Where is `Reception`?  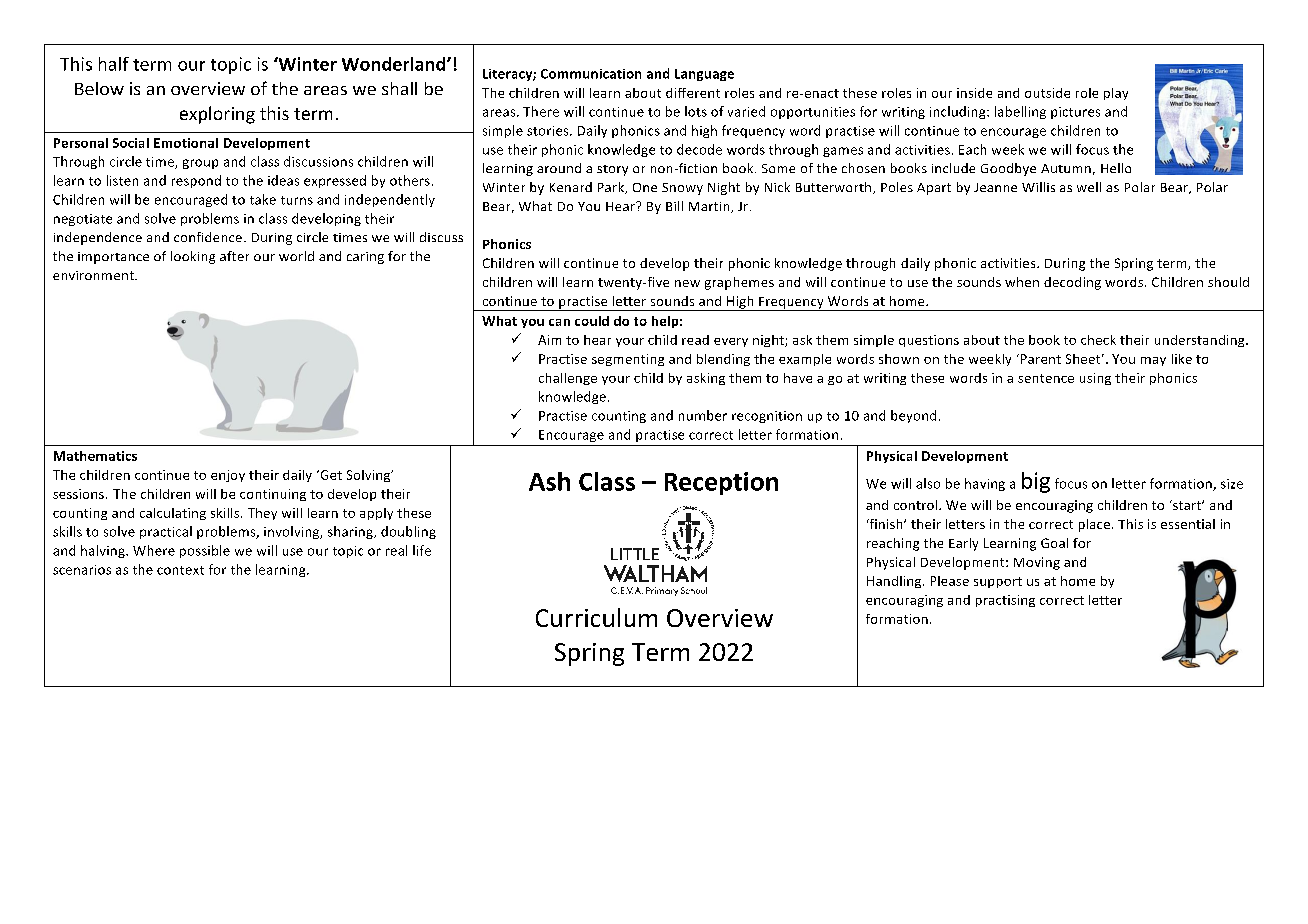
Reception is located at coordinates (721, 483).
